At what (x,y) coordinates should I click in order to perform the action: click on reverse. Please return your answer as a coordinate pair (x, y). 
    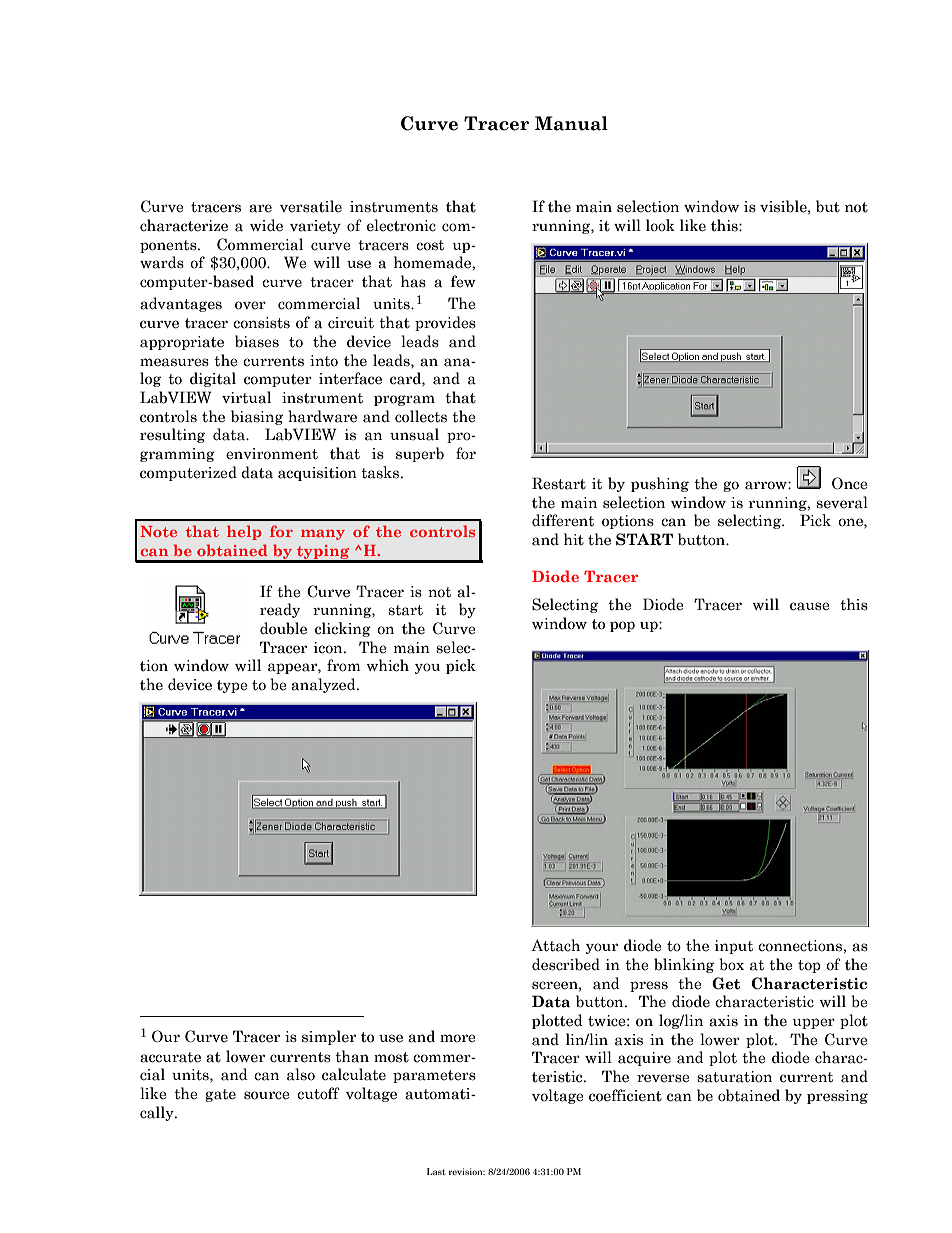
    Looking at the image, I should click on (663, 1078).
